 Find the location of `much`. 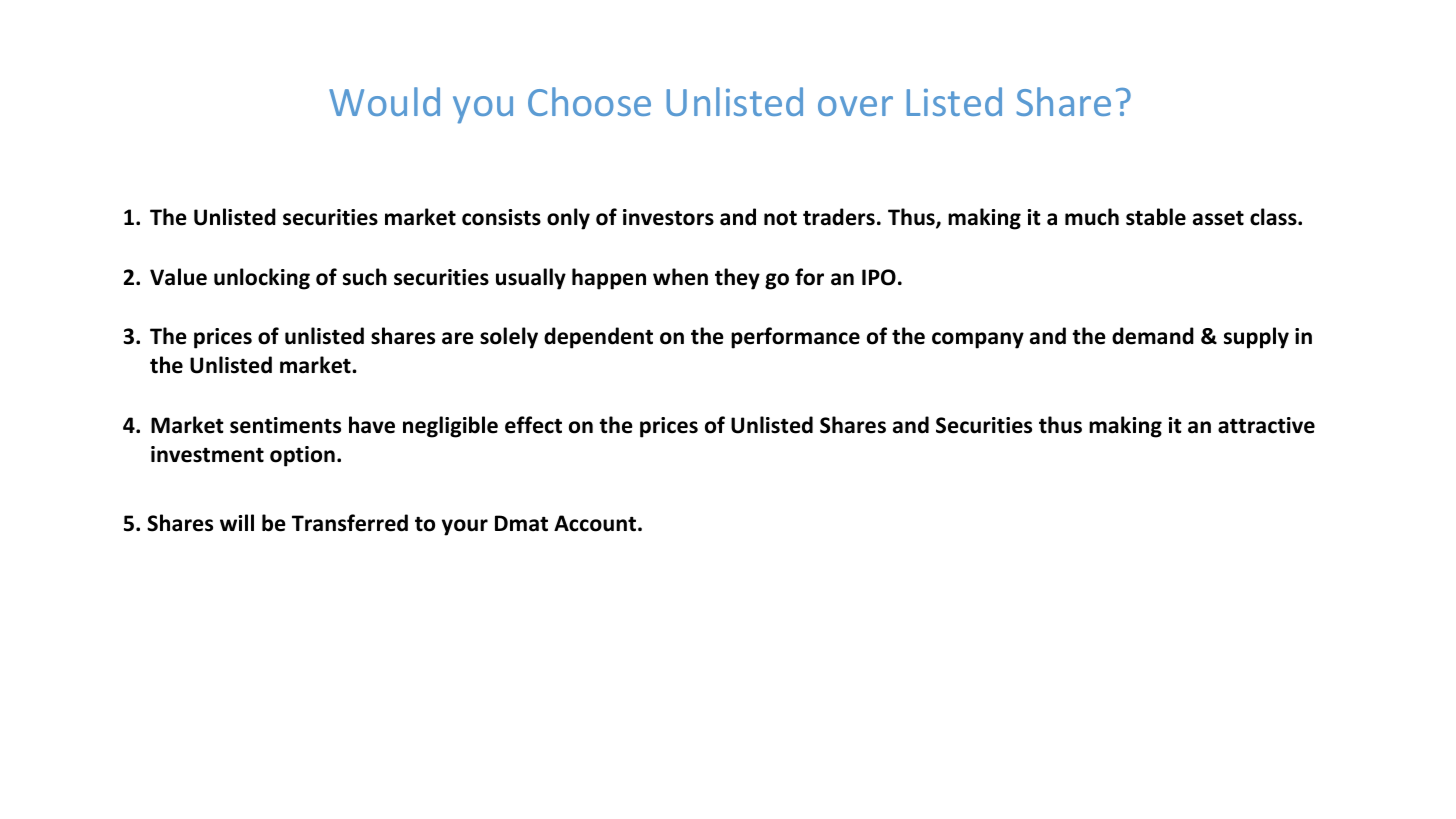

much is located at coordinates (1092, 217).
